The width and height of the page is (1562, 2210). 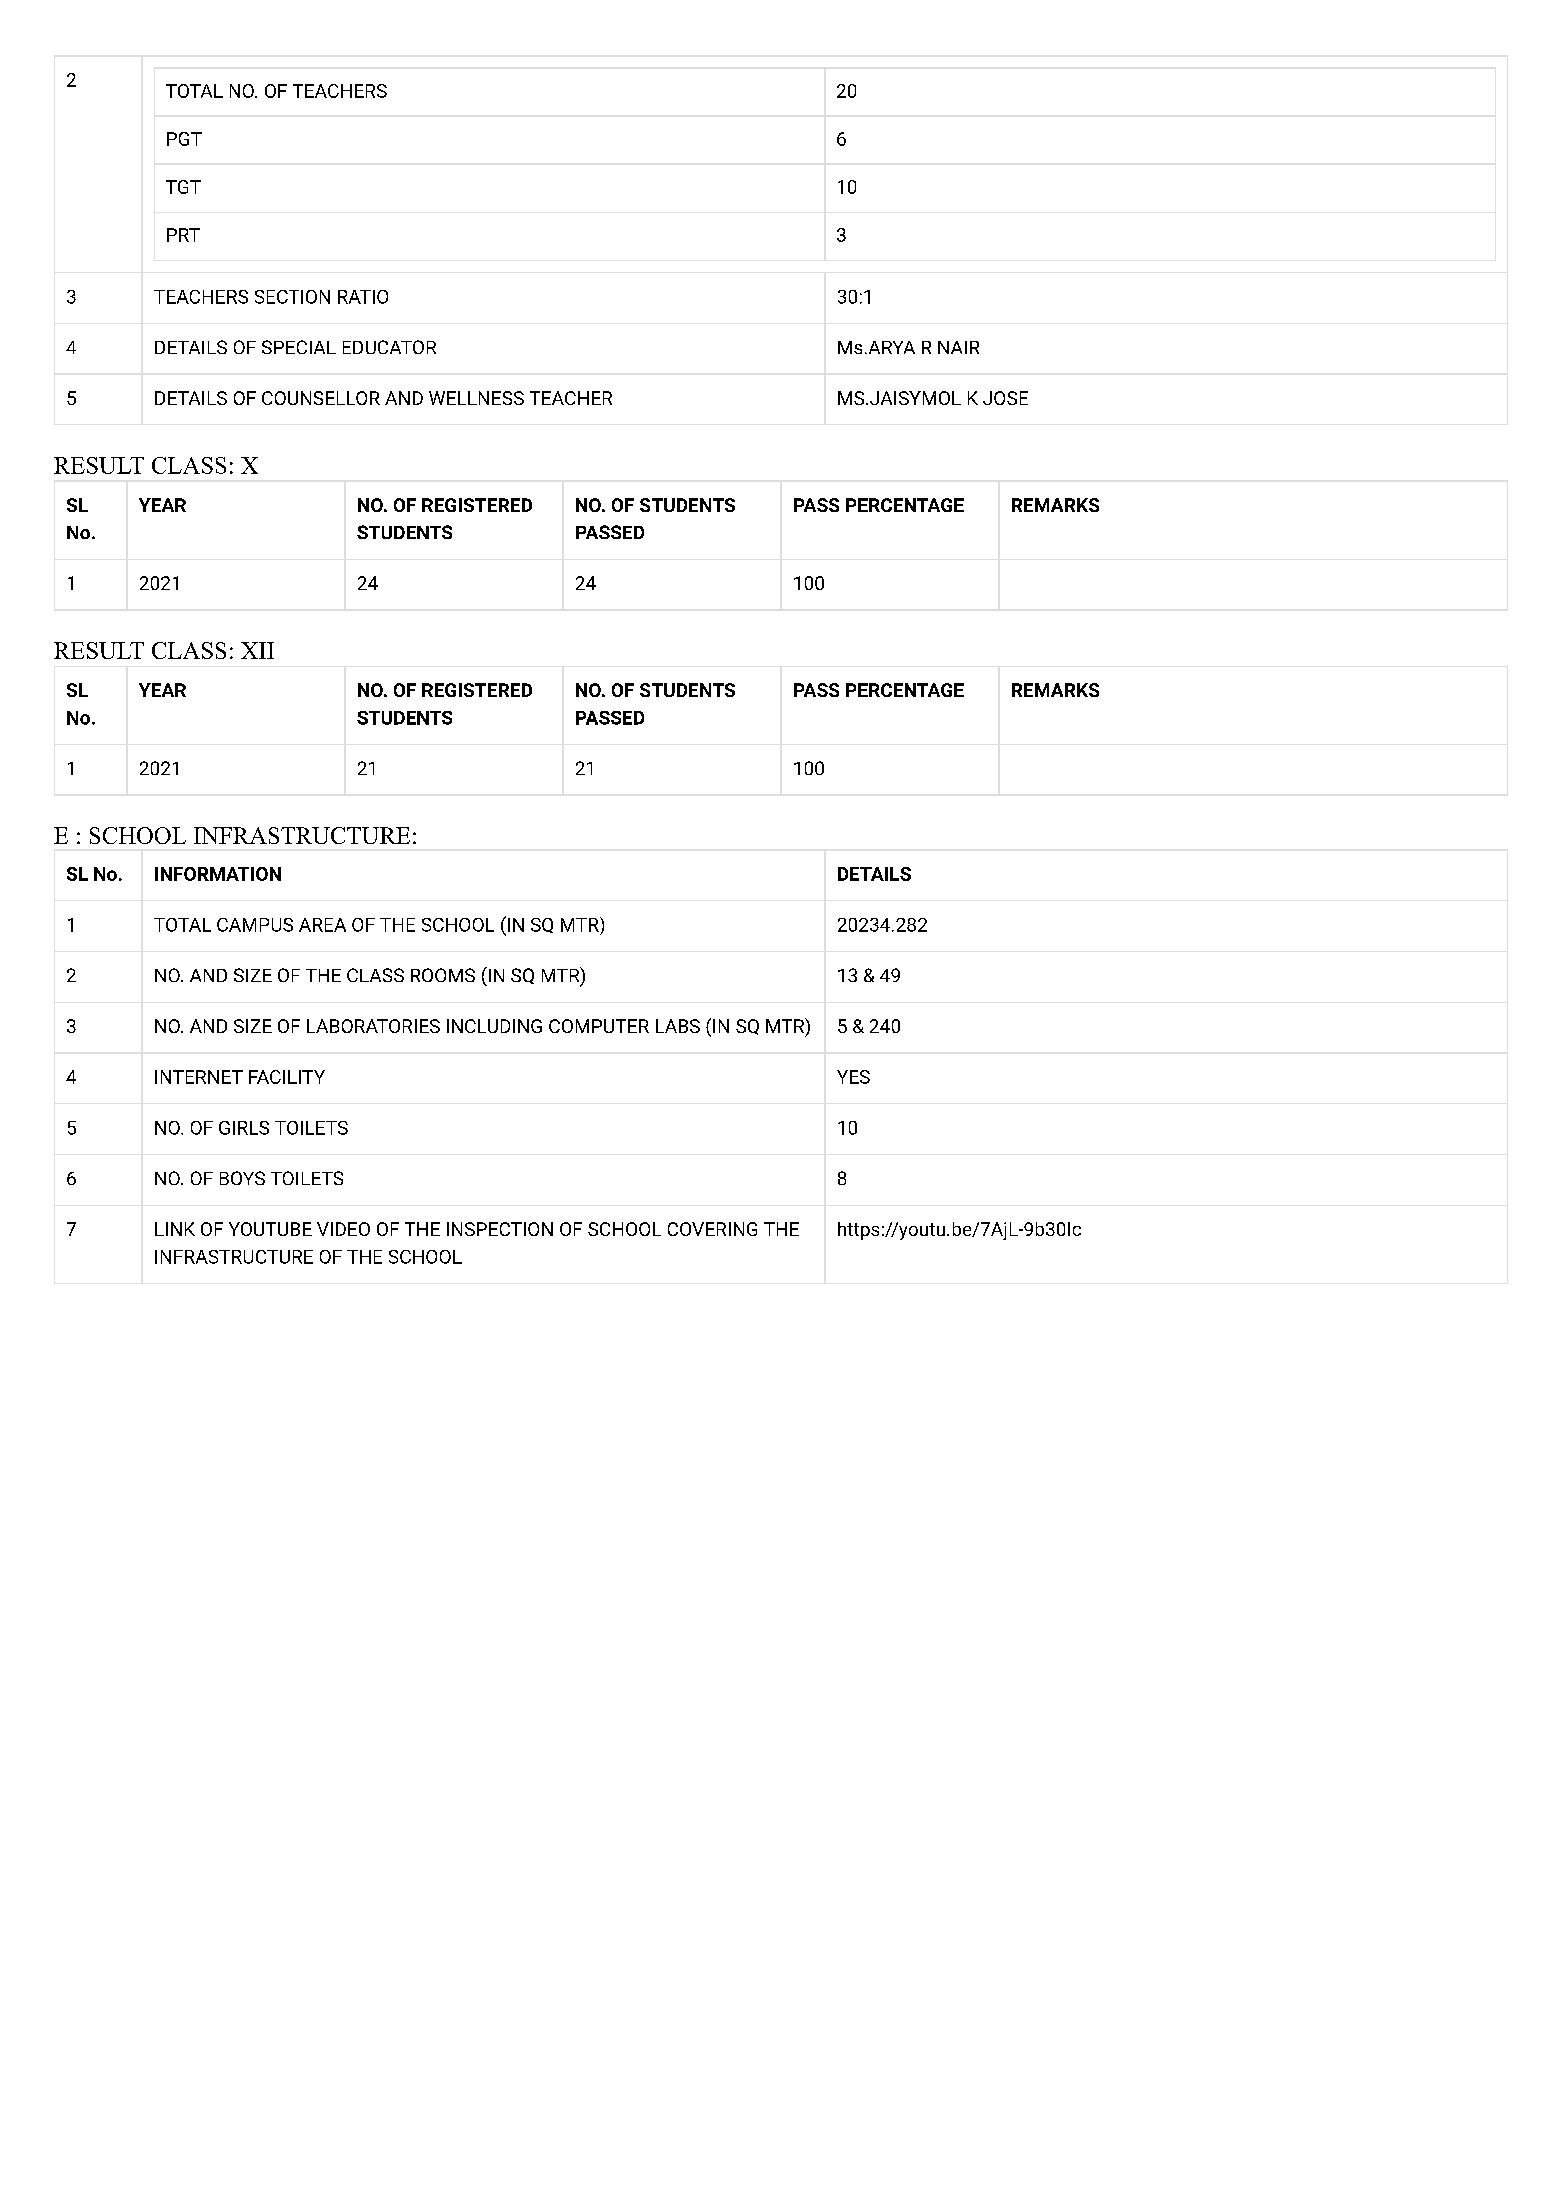 I want to click on JOSE, so click(x=1005, y=398).
